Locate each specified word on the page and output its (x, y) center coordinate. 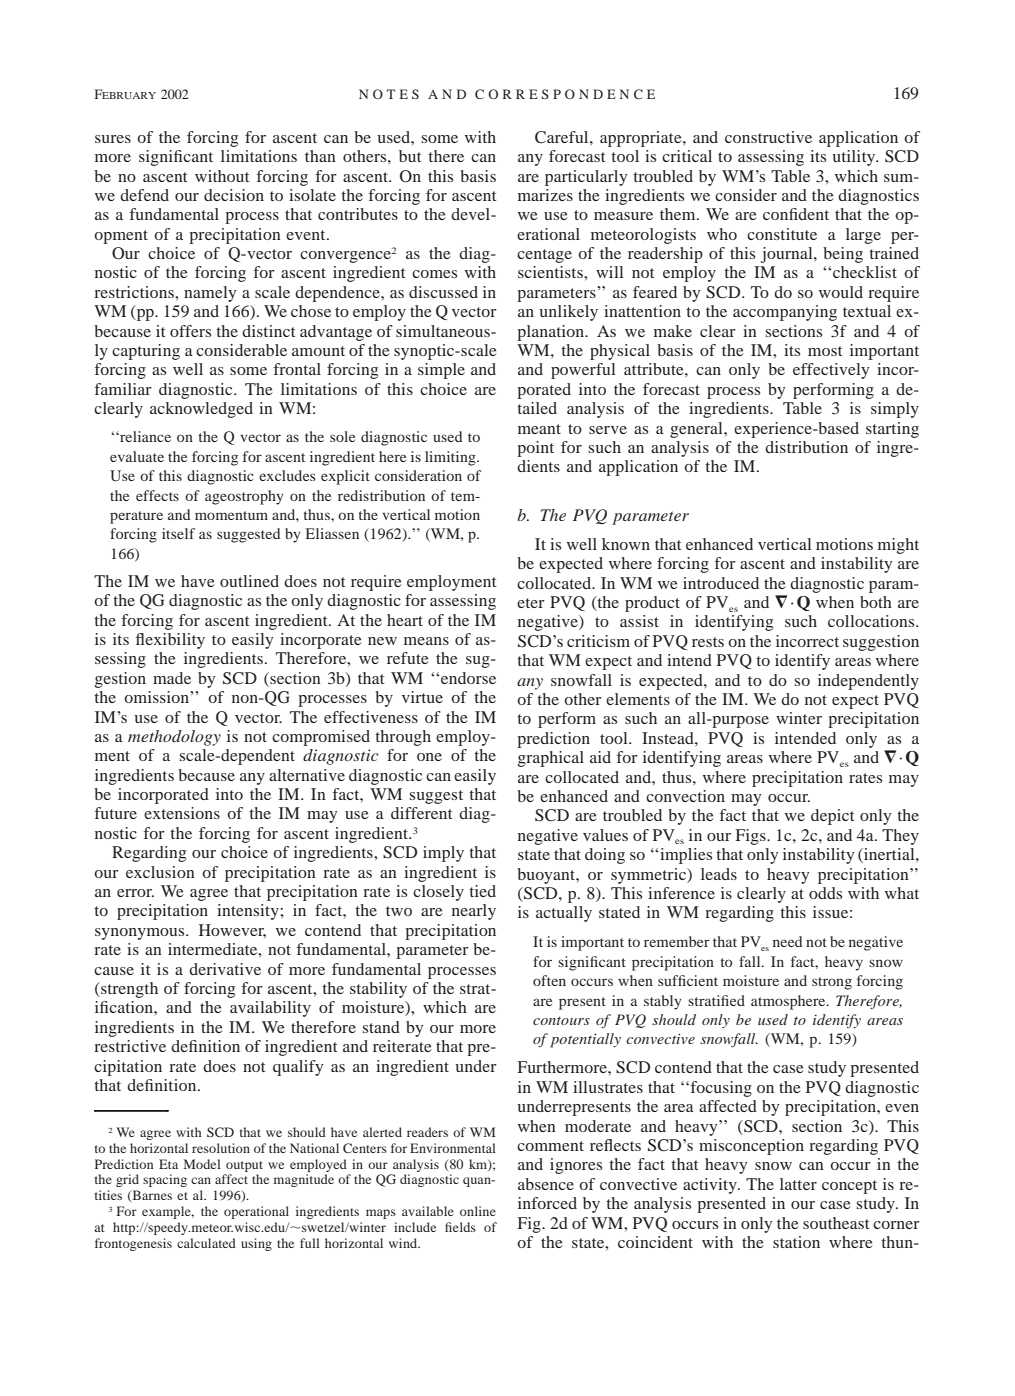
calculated (206, 1243)
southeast (836, 1223)
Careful (563, 137)
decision (234, 195)
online (478, 1211)
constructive (768, 137)
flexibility (170, 641)
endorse (468, 678)
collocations (872, 621)
